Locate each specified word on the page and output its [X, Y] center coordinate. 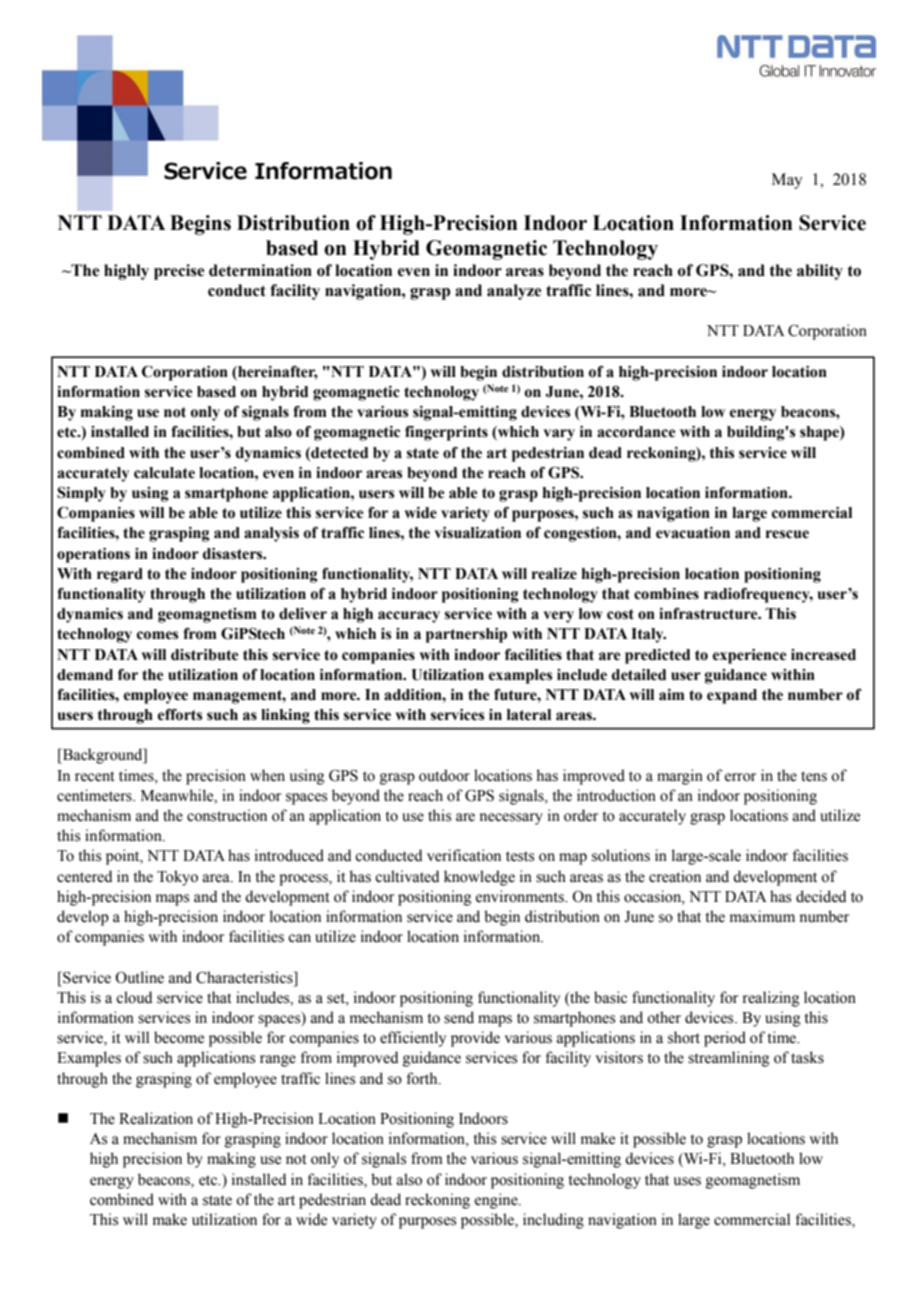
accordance [636, 432]
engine [497, 1201]
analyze [514, 292]
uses [687, 1181]
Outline [139, 977]
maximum [762, 916]
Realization [156, 1118]
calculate [164, 473]
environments [521, 896]
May [787, 181]
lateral [529, 715]
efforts [180, 714]
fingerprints [446, 433]
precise [179, 272]
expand [732, 696]
